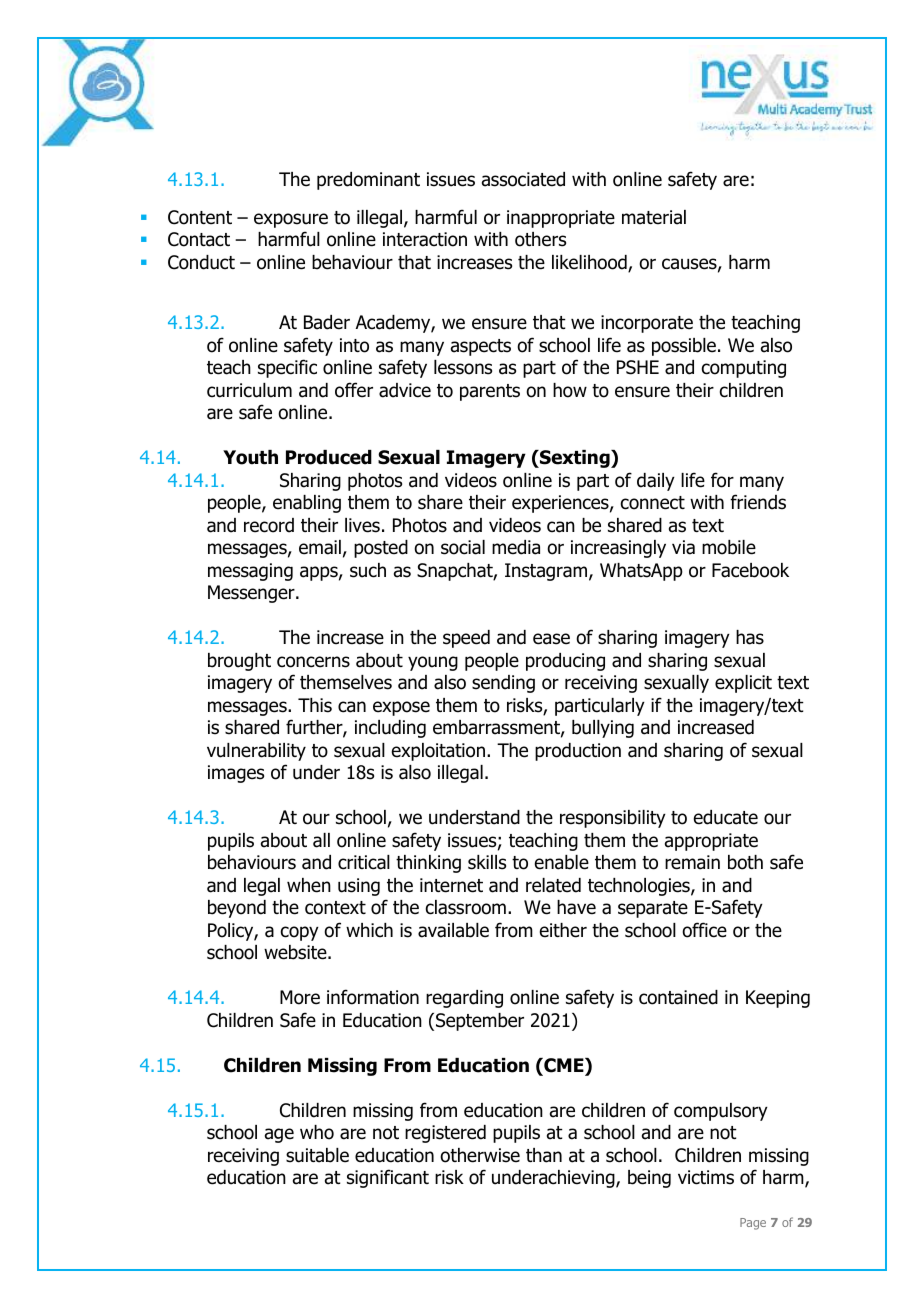  I want to click on Youth, so click(250, 457).
